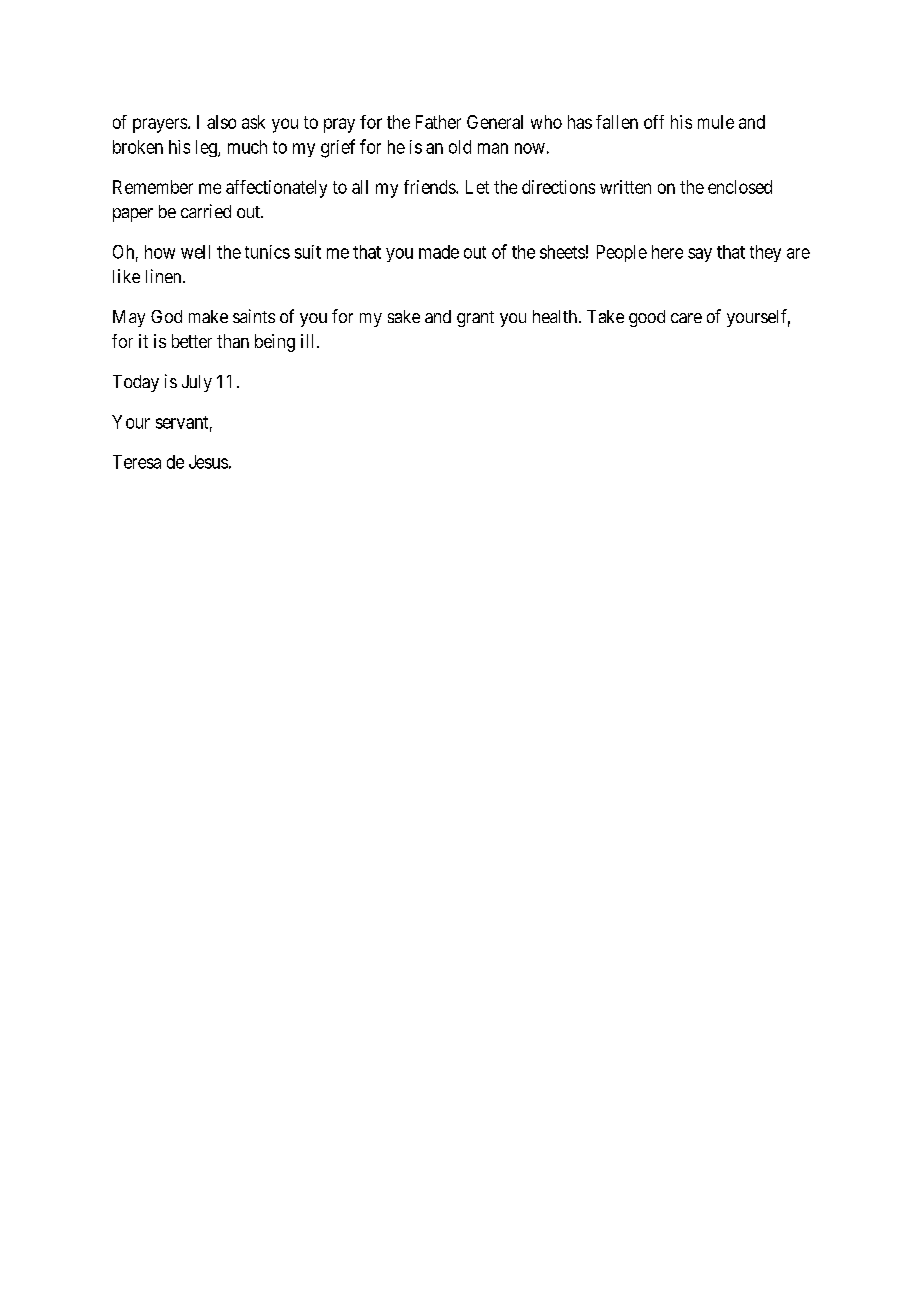 Image resolution: width=924 pixels, height=1308 pixels. What do you see at coordinates (206, 211) in the page?
I see `carried` at bounding box center [206, 211].
